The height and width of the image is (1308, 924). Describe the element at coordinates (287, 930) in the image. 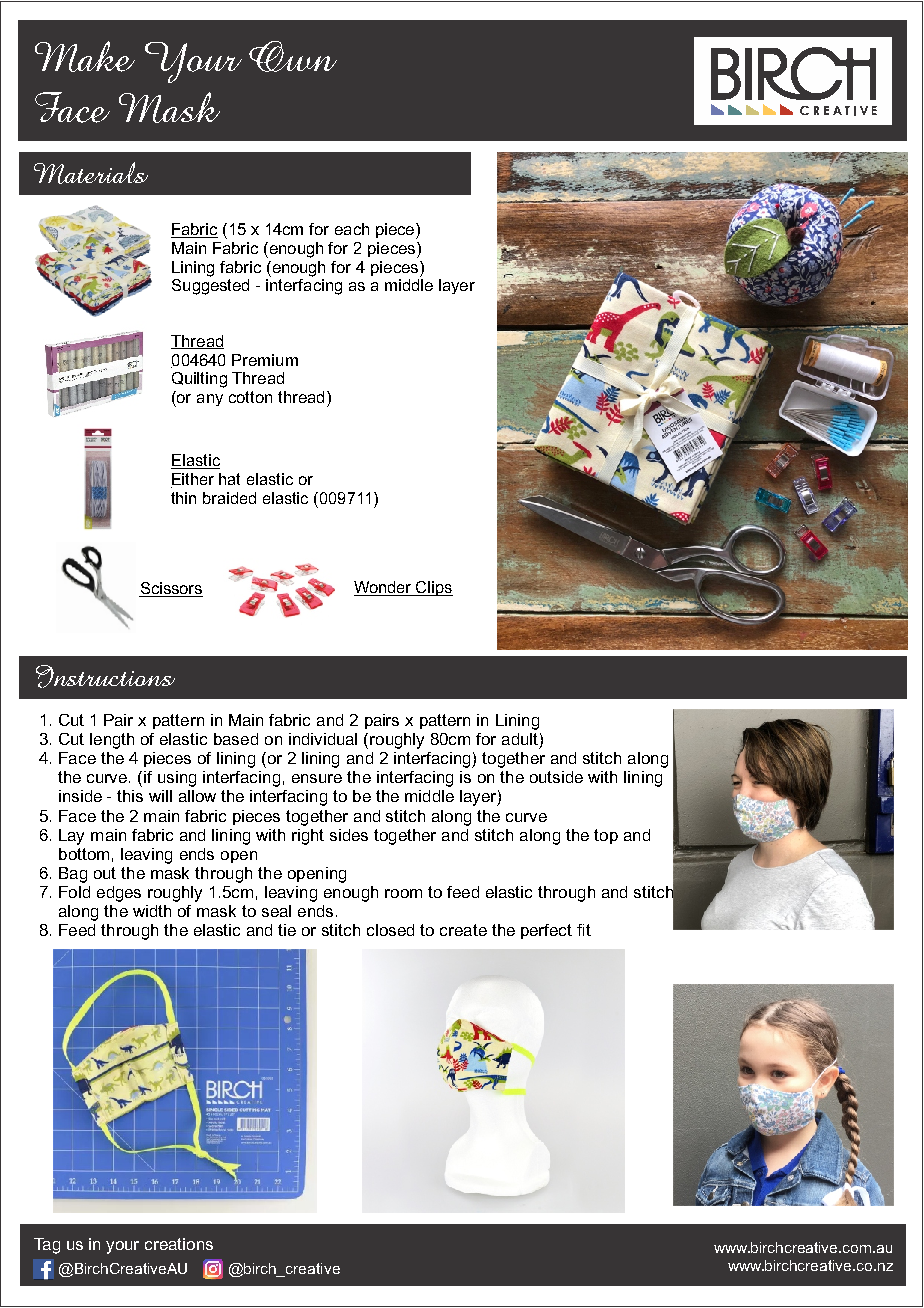

I see `tie` at that location.
